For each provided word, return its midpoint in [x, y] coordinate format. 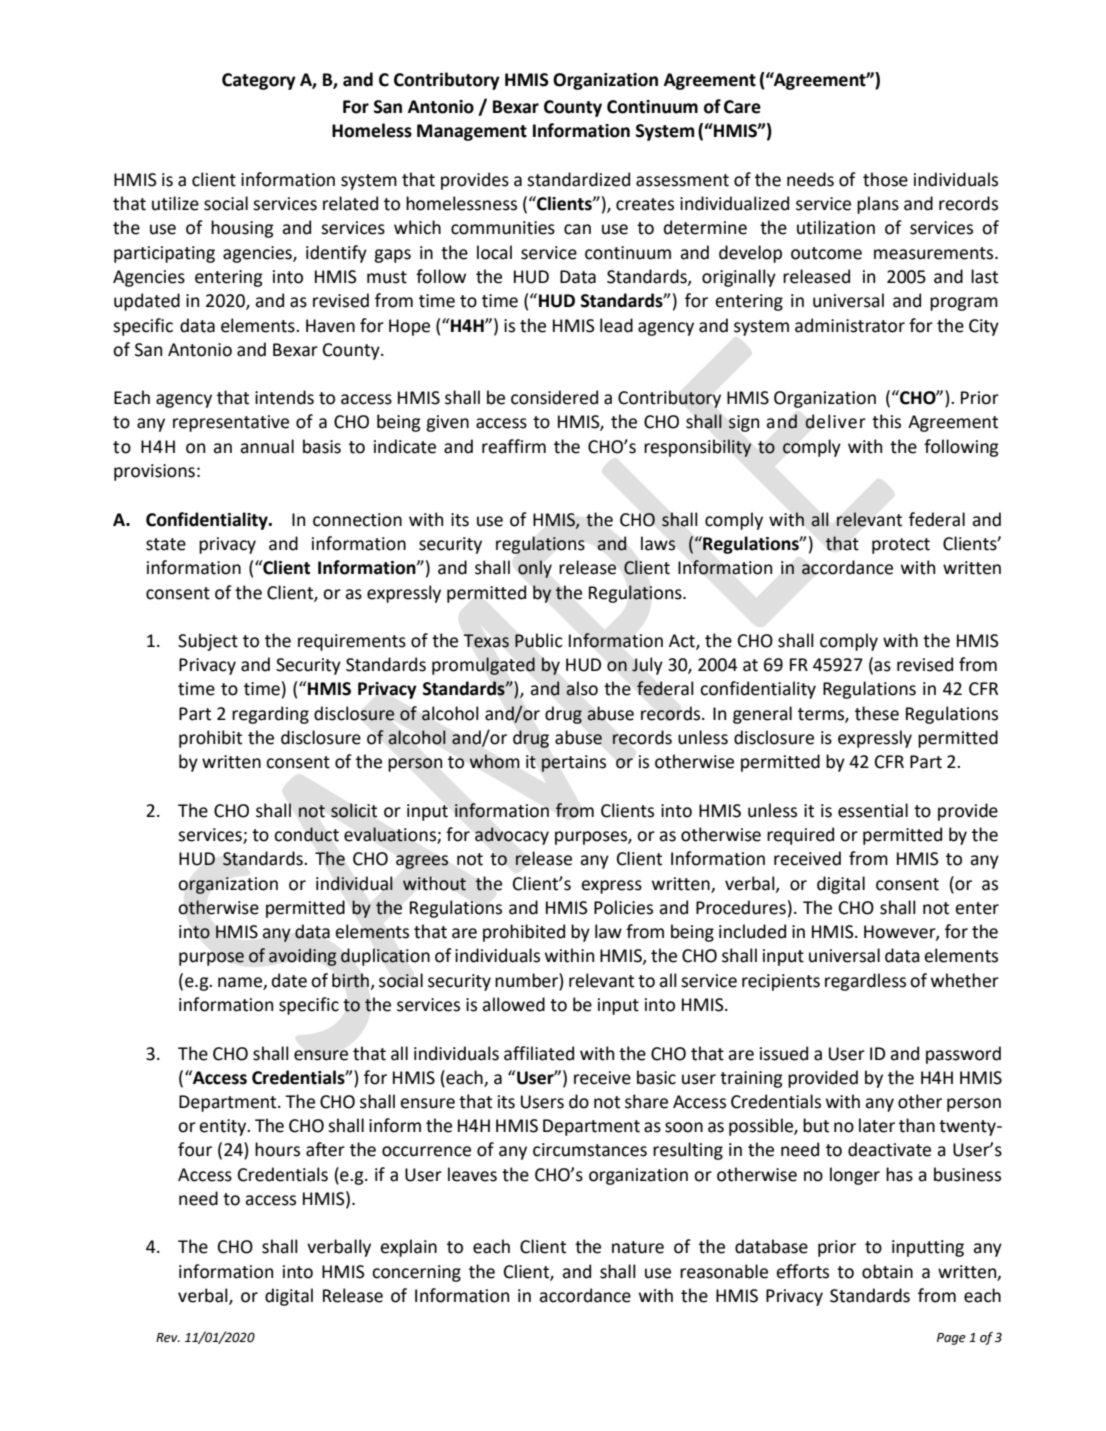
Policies [623, 907]
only [535, 569]
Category [259, 81]
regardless [865, 982]
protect [901, 546]
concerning [416, 1273]
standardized [578, 179]
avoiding [302, 957]
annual [267, 446]
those [885, 179]
